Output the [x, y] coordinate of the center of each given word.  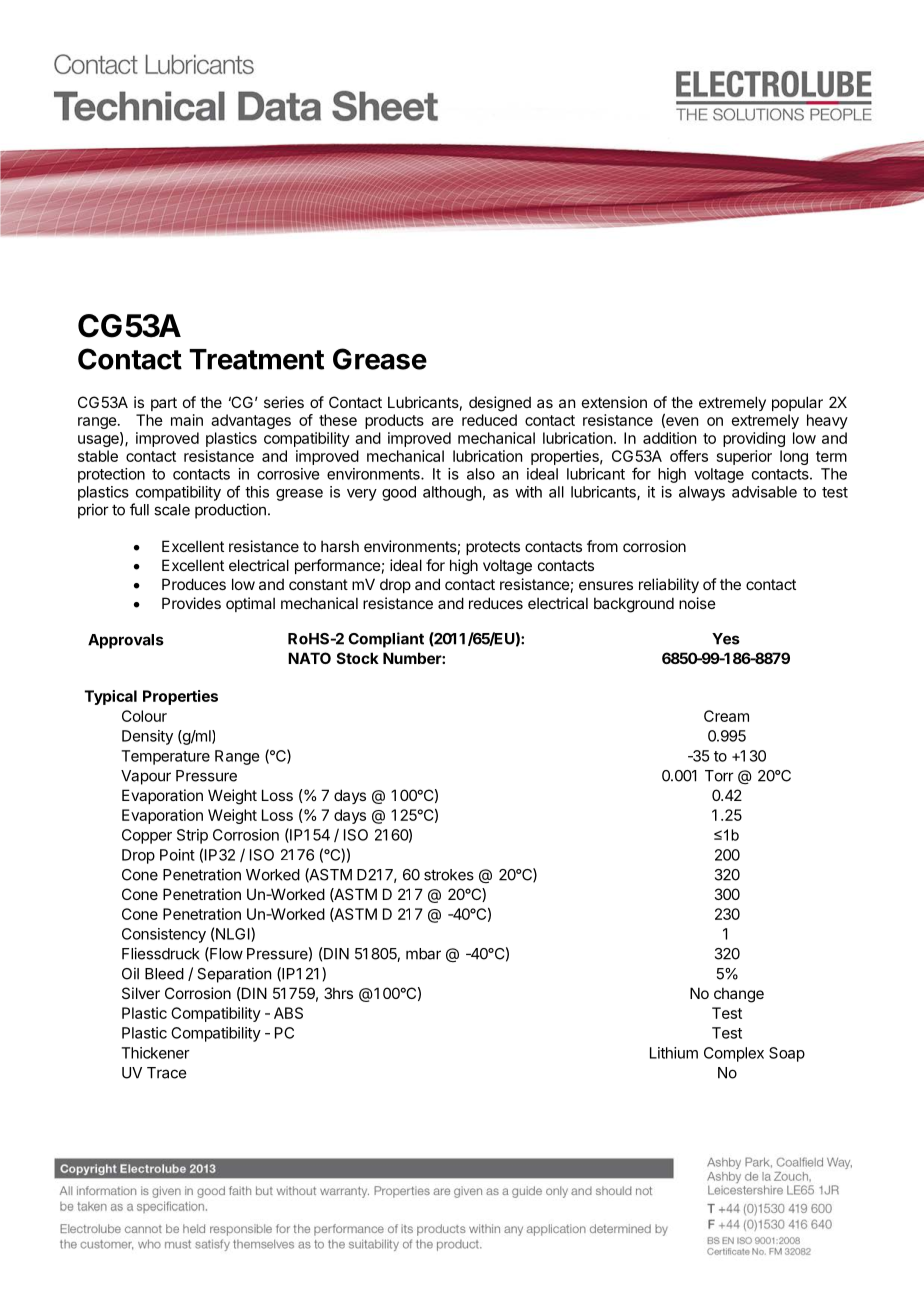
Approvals [126, 641]
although [452, 493]
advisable [764, 492]
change [739, 995]
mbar [423, 954]
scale [172, 510]
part [164, 404]
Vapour [146, 777]
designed [500, 404]
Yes [726, 639]
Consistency [164, 935]
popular [797, 403]
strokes [449, 875]
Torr [719, 776]
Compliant [386, 640]
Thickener [155, 1053]
